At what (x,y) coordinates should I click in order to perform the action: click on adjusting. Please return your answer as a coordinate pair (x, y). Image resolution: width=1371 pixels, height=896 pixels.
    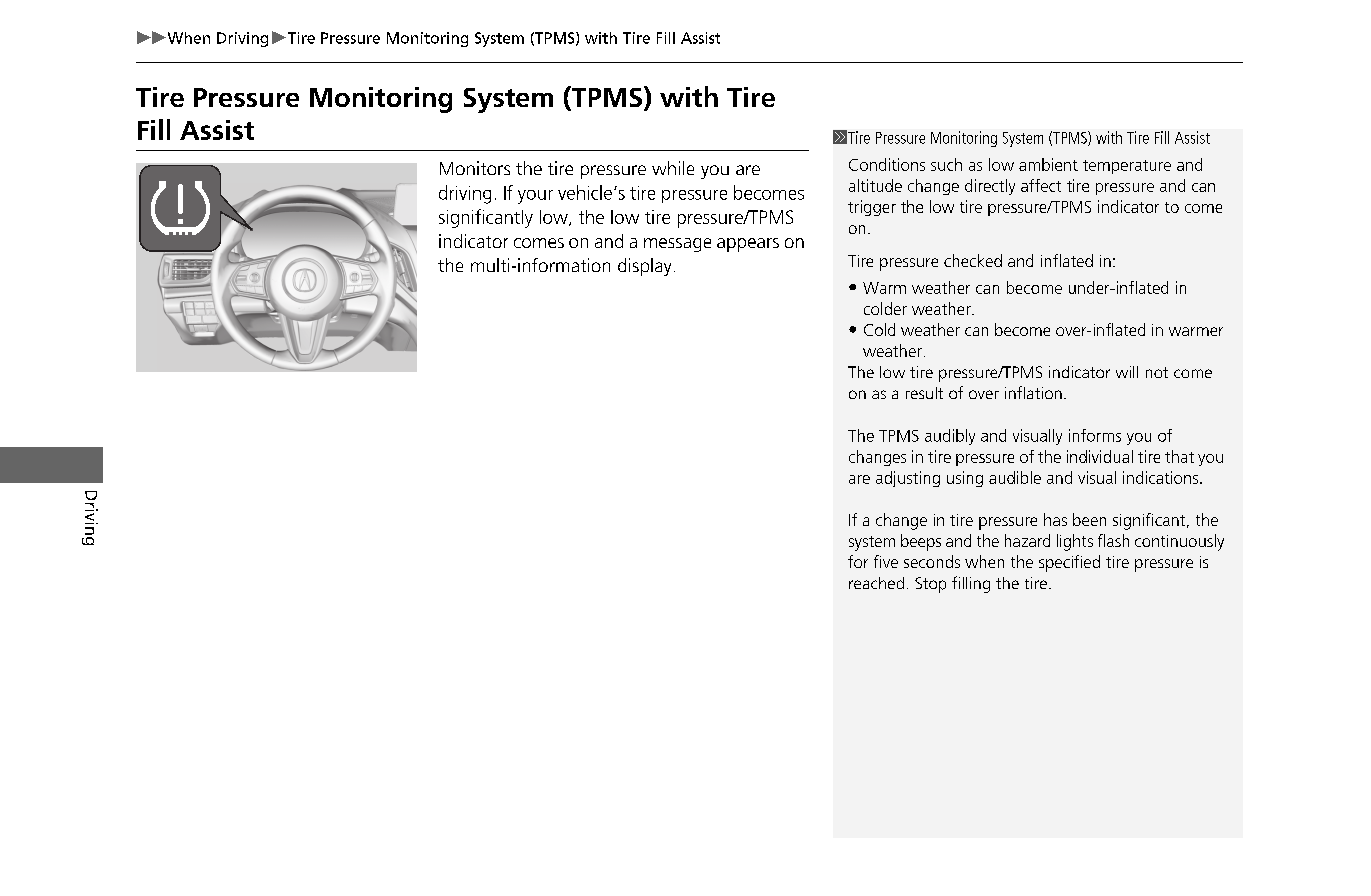
    Looking at the image, I should click on (908, 479).
